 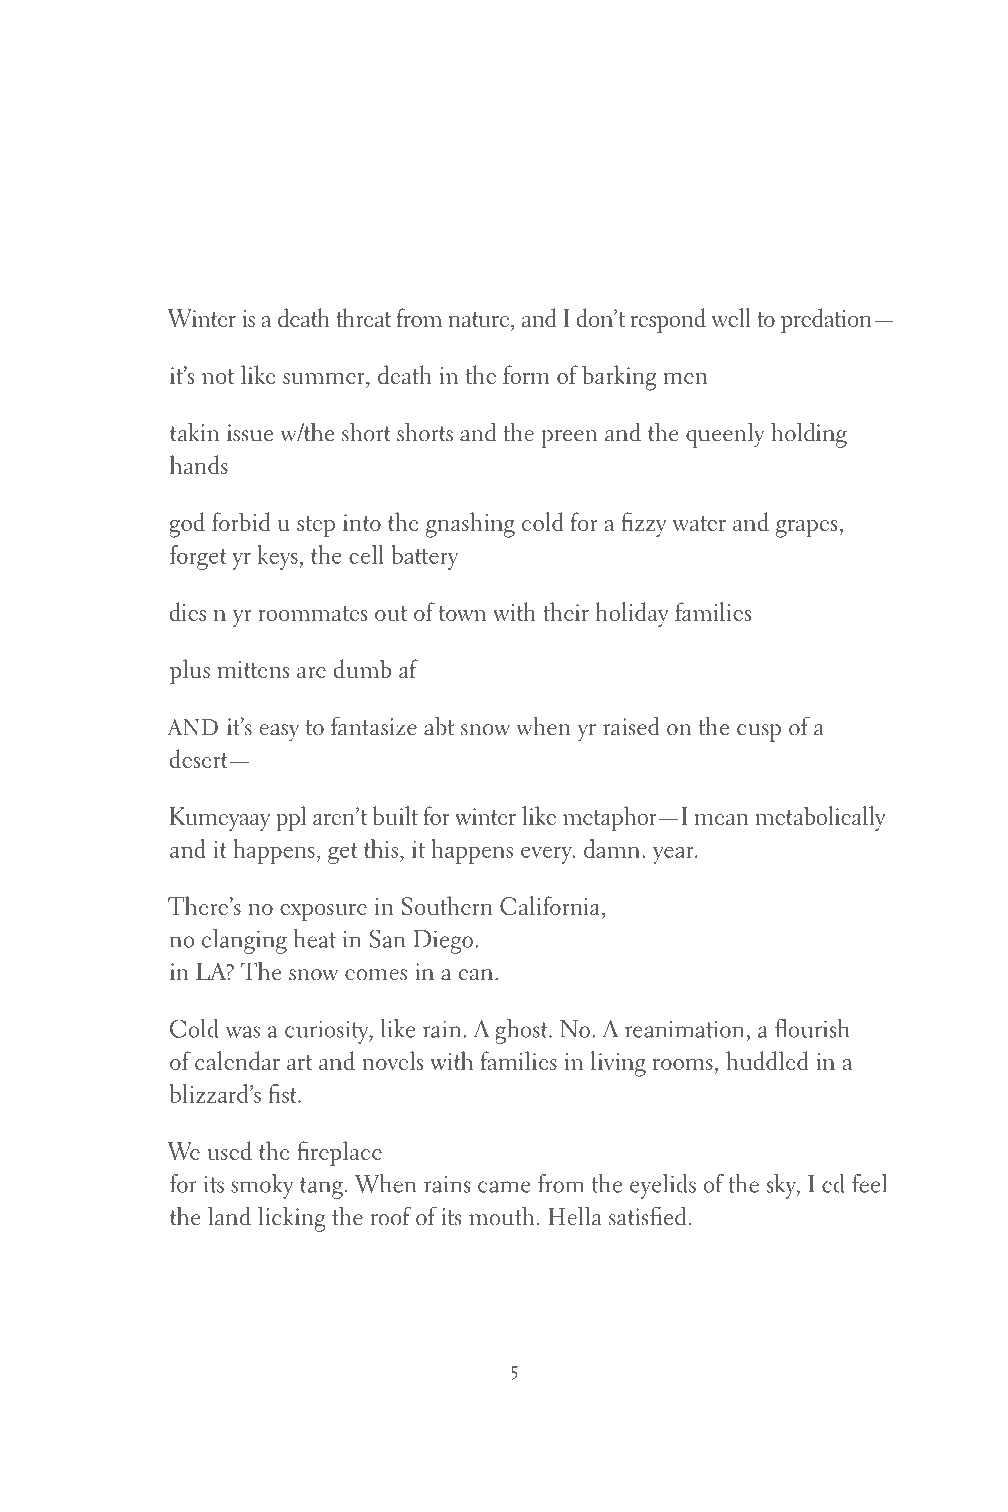 I want to click on flourish, so click(x=812, y=1028).
